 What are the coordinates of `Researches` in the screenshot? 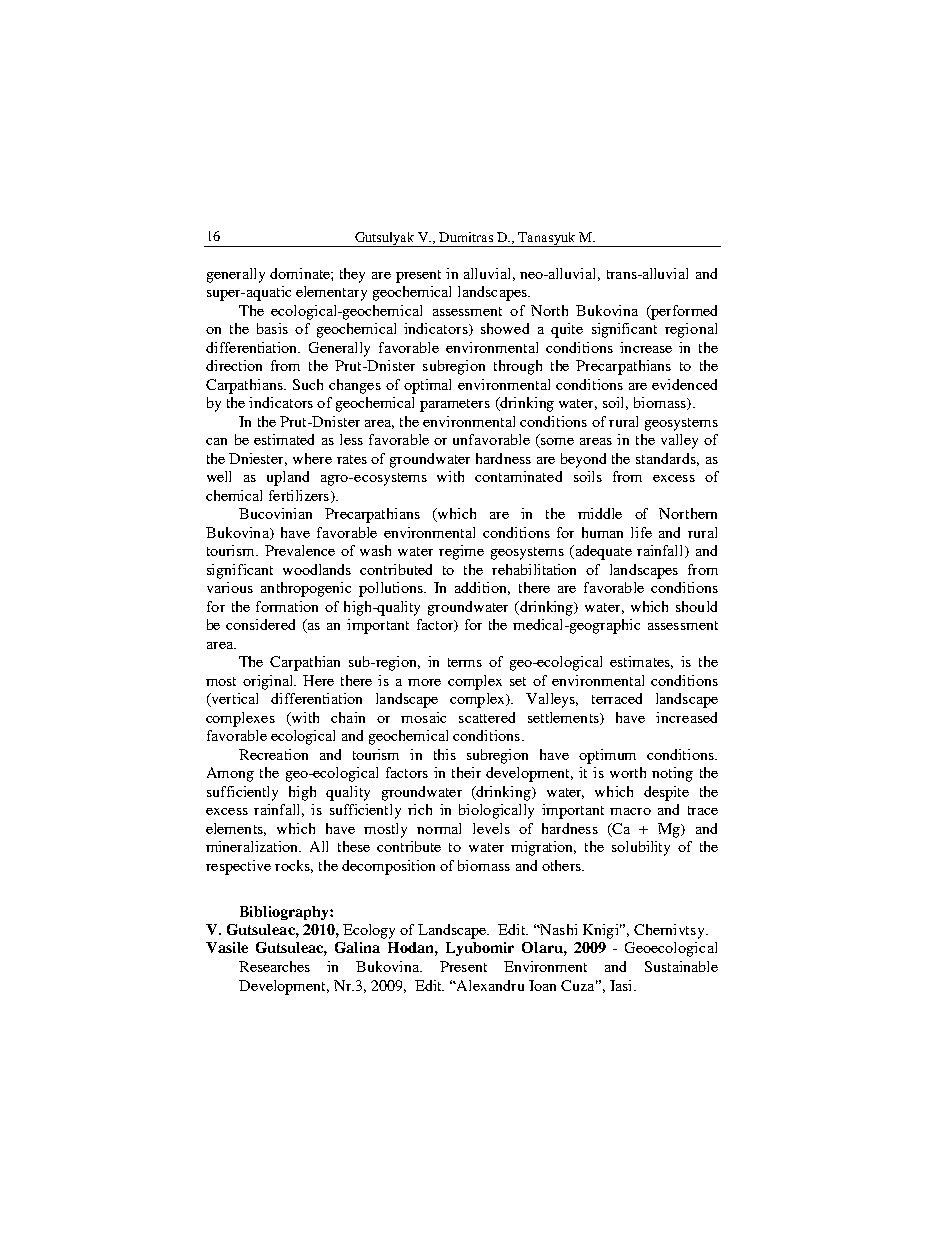 It's located at (274, 966).
